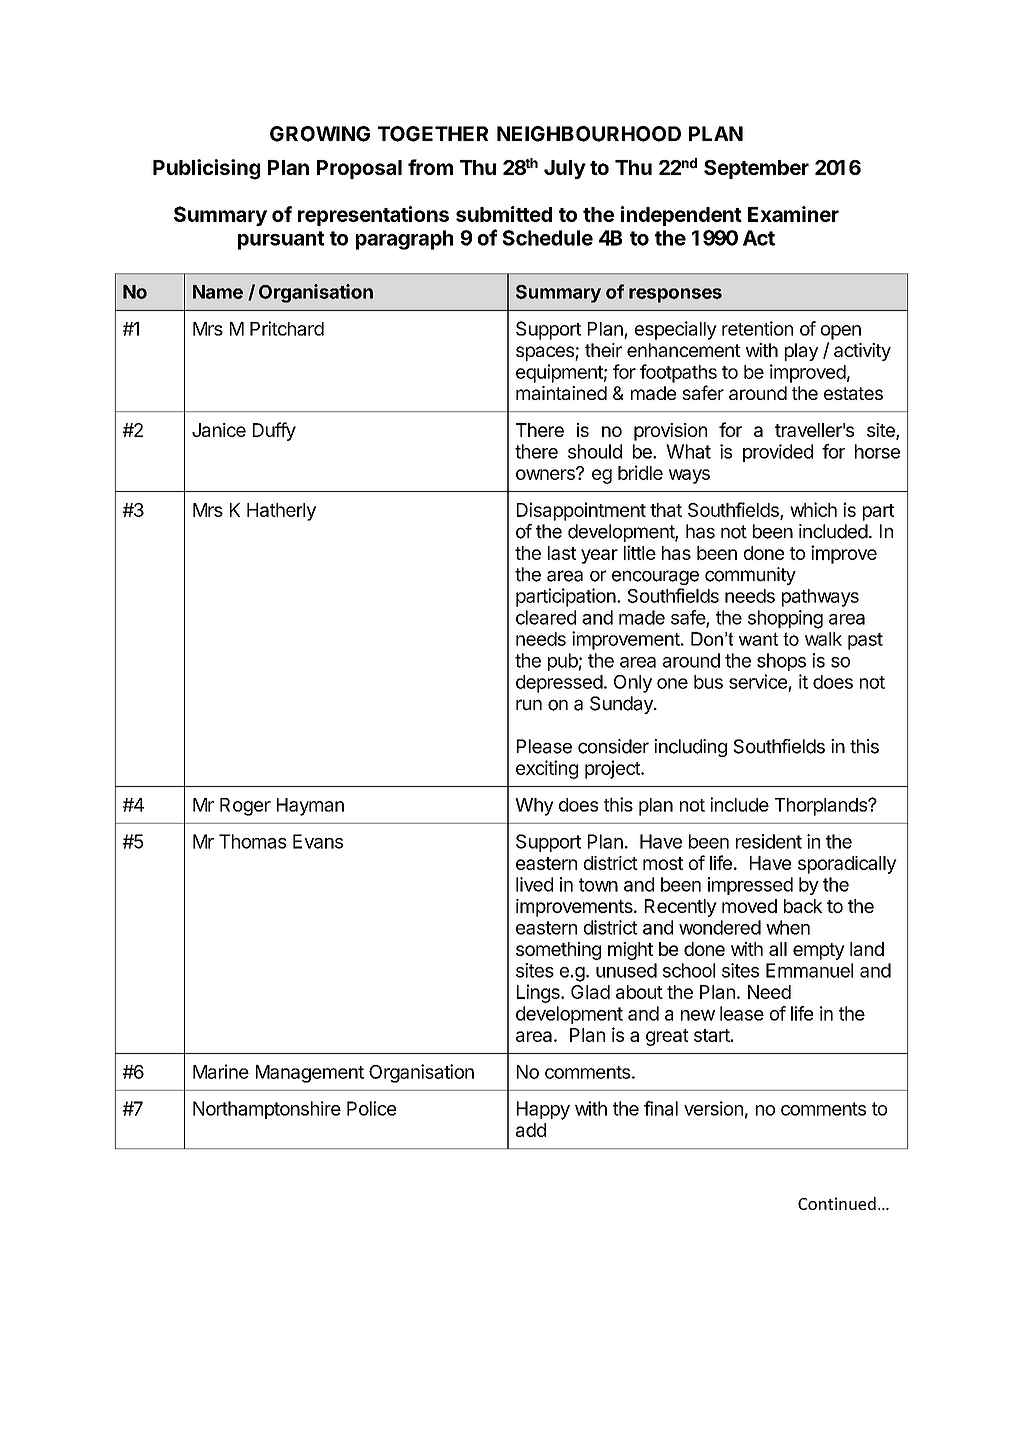 The width and height of the screenshot is (1012, 1431). Describe the element at coordinates (267, 1110) in the screenshot. I see `Northamptonshire` at that location.
